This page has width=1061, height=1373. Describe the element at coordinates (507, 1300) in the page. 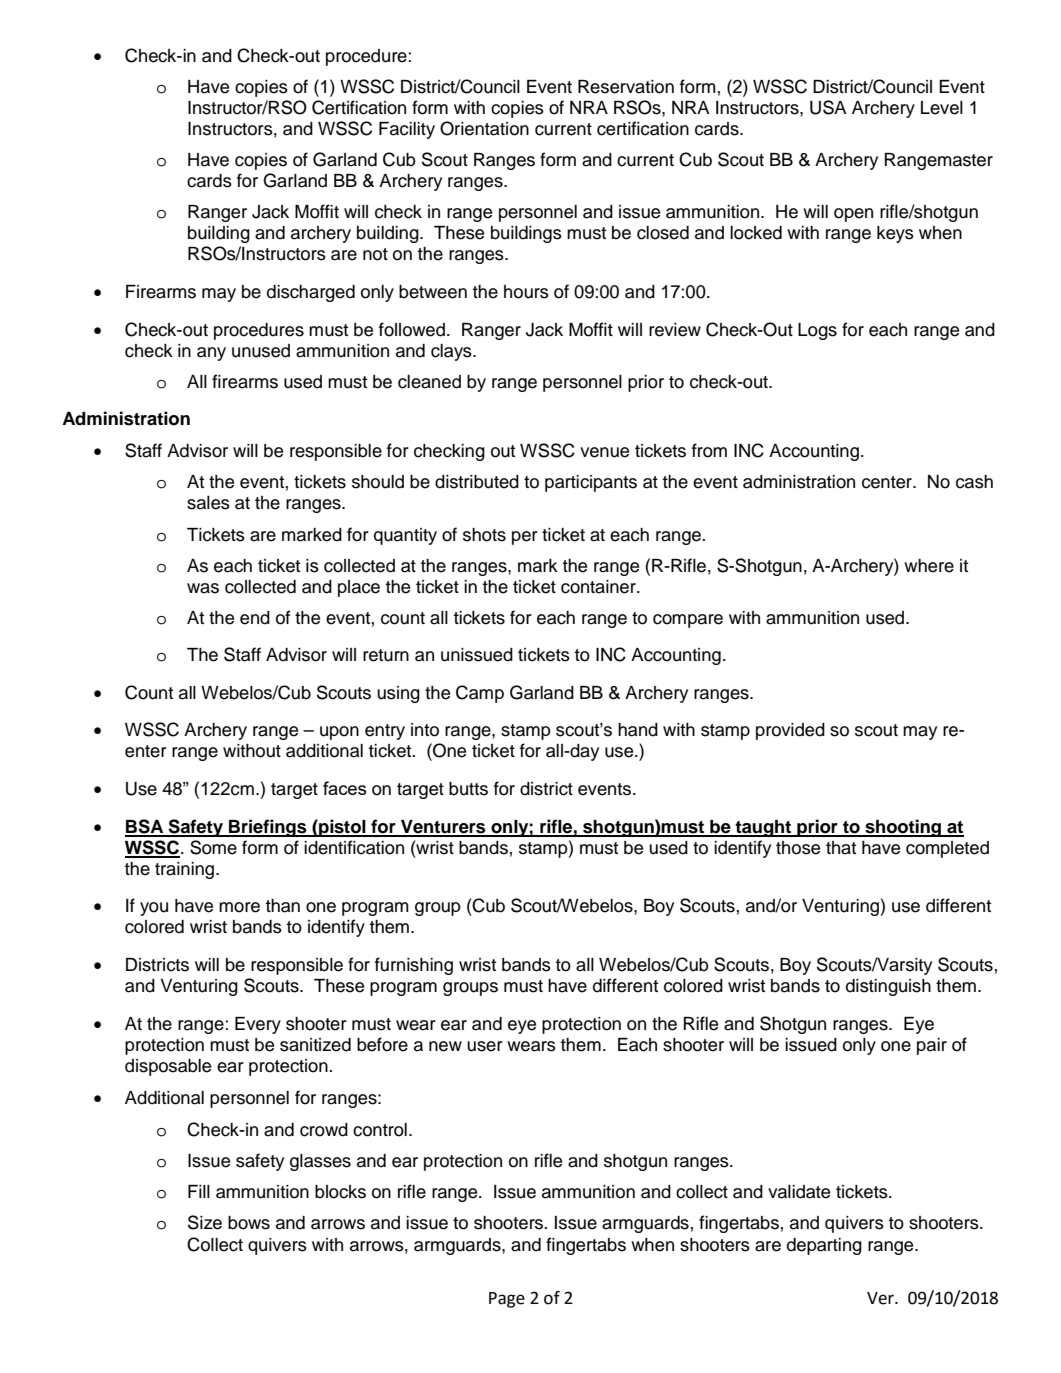

I see `Page` at that location.
